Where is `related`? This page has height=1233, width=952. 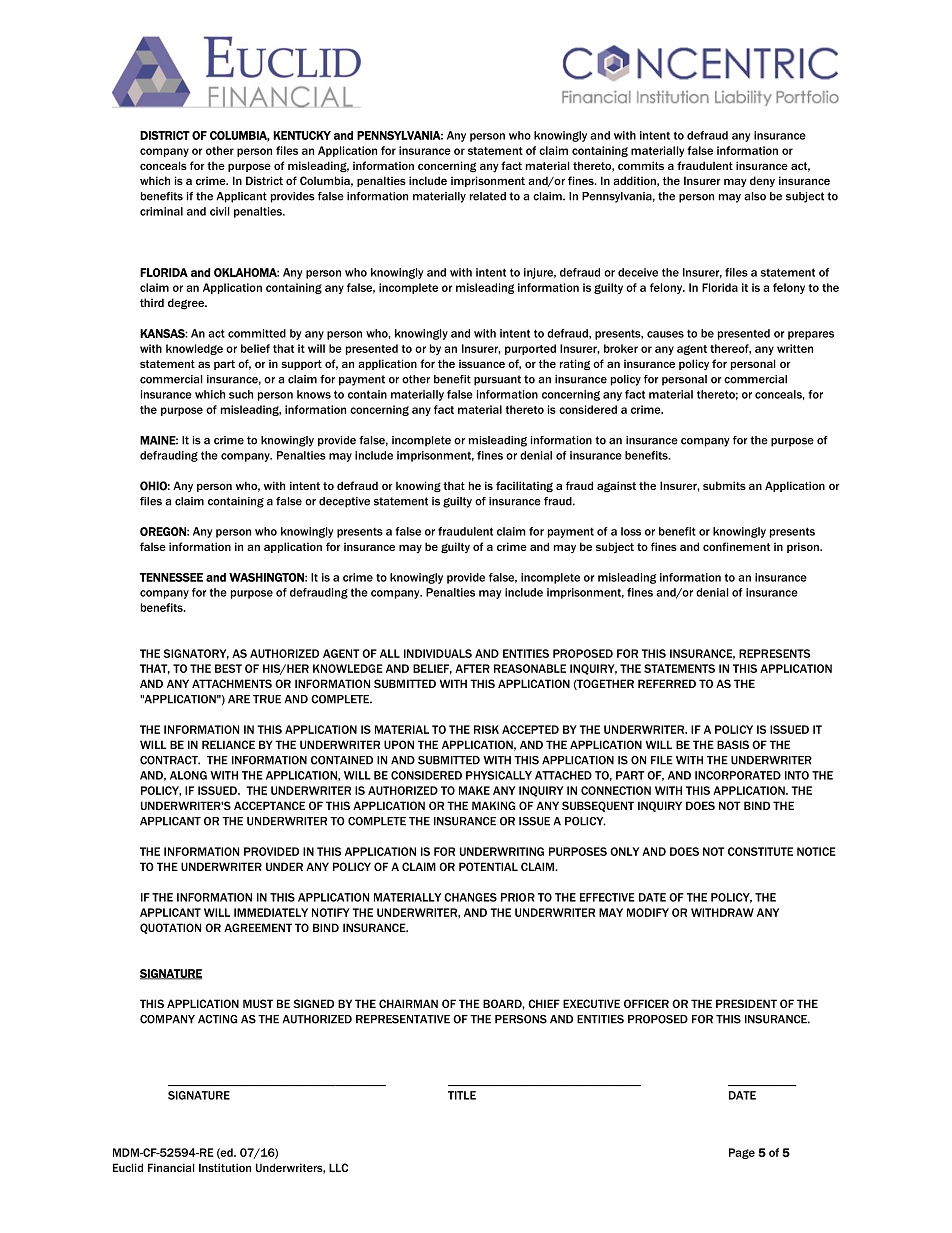
related is located at coordinates (488, 196).
